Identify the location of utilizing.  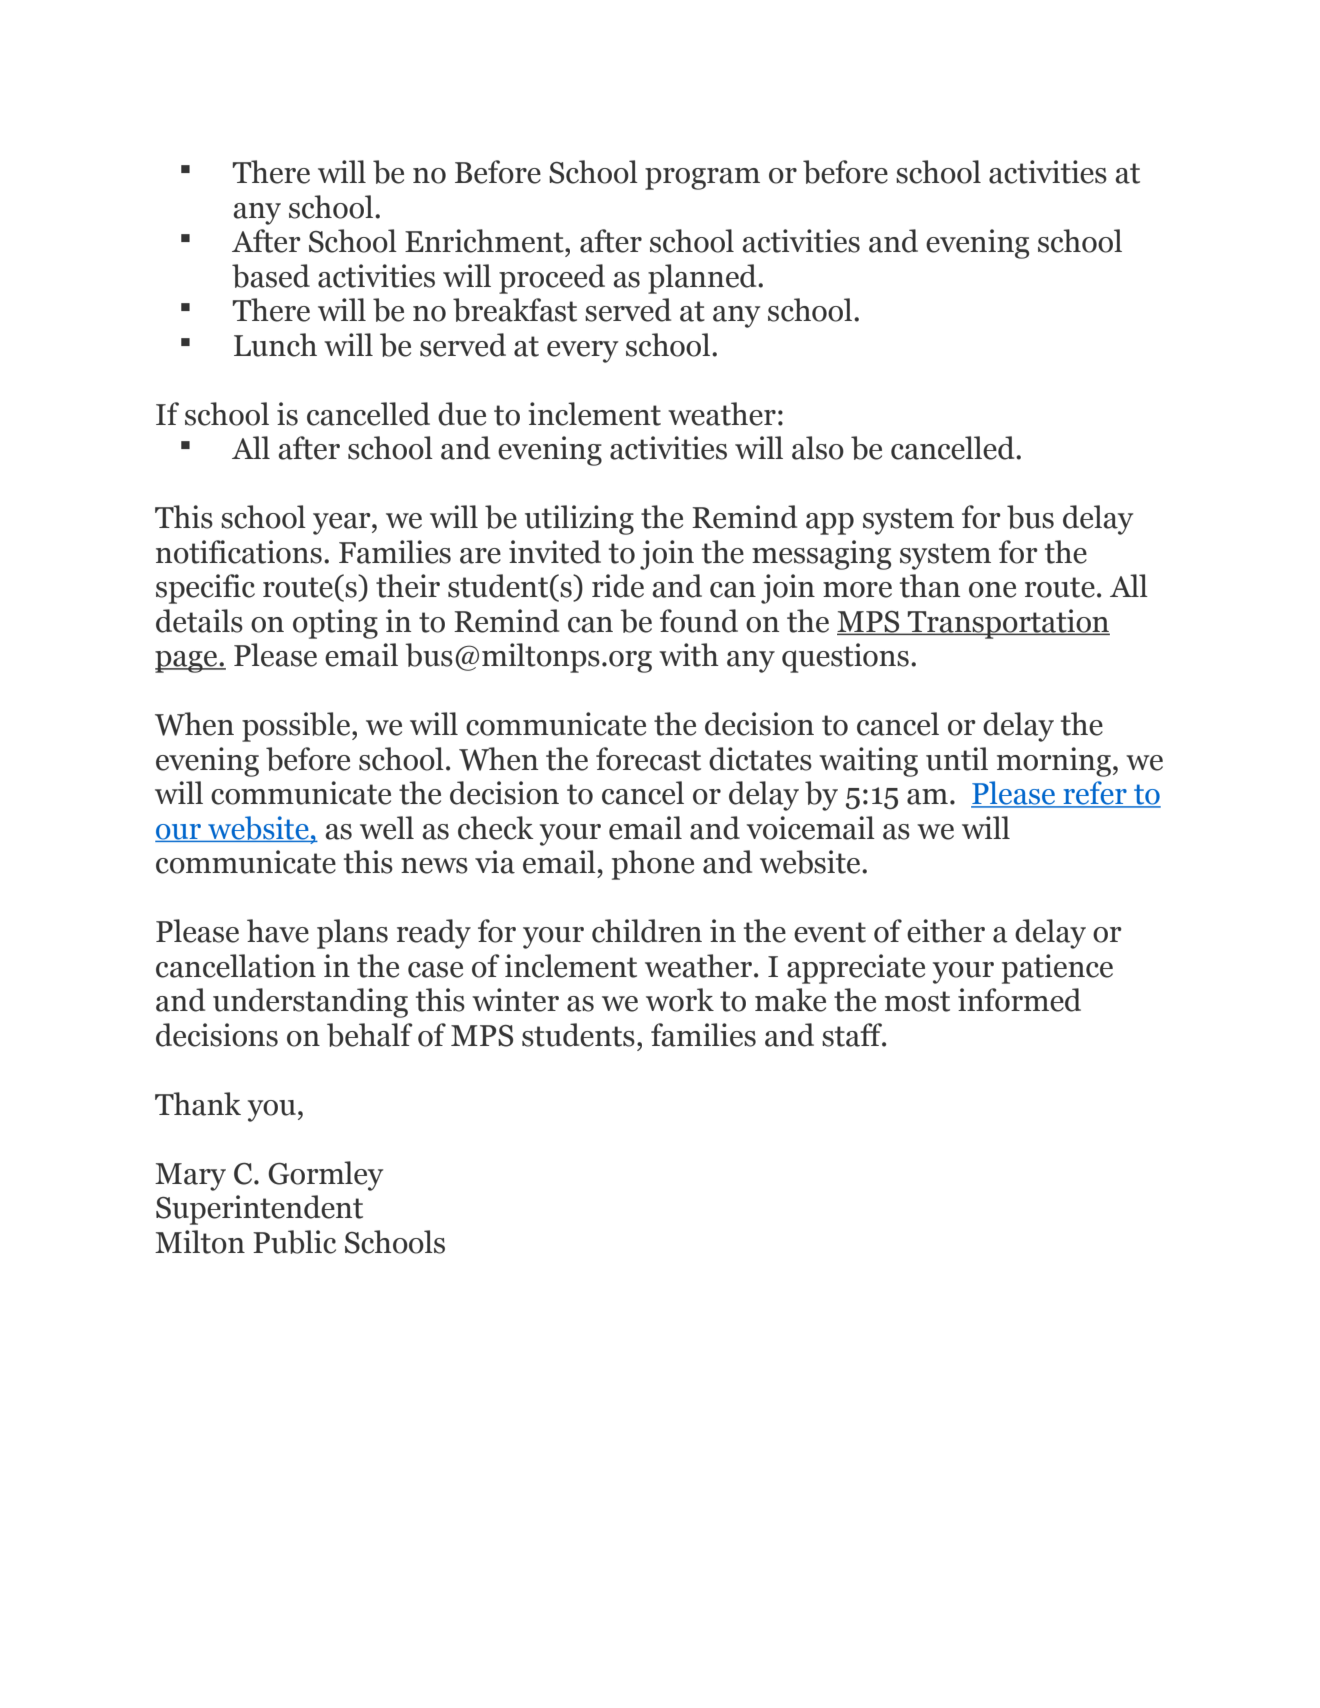
(579, 520).
